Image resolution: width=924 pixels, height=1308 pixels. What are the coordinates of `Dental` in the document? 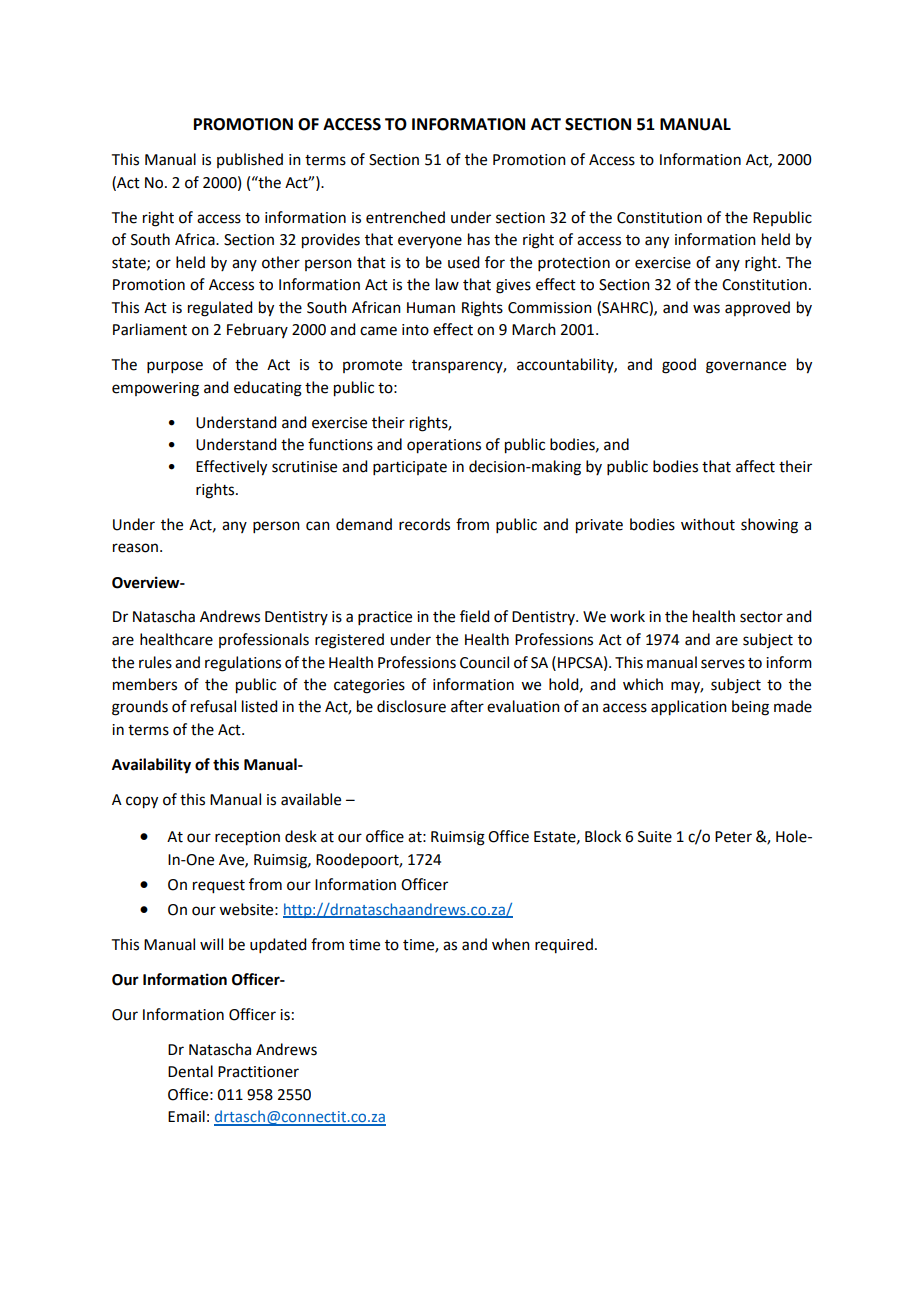 It's located at (190, 1071).
